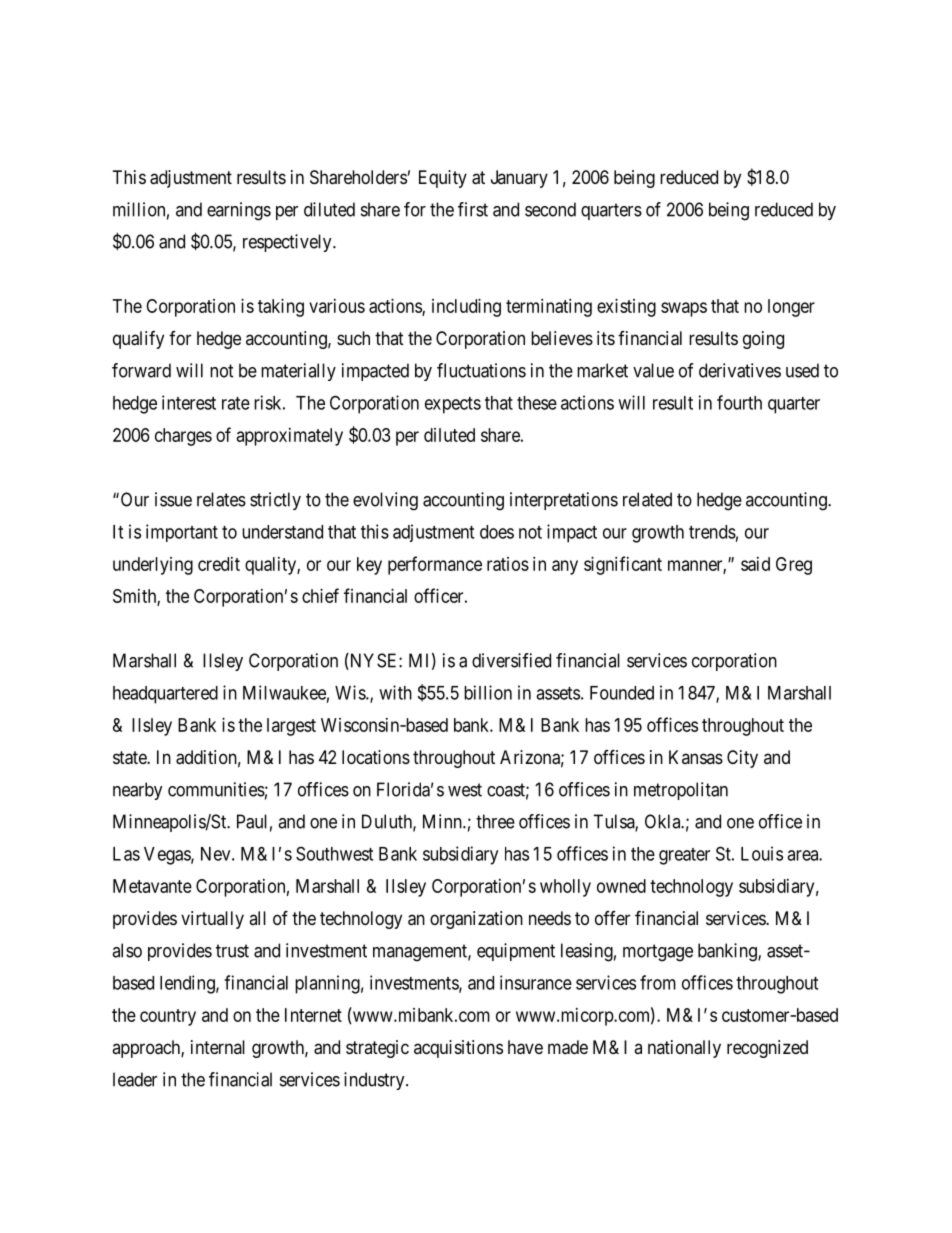 Image resolution: width=952 pixels, height=1233 pixels. What do you see at coordinates (291, 727) in the document?
I see `largest` at bounding box center [291, 727].
